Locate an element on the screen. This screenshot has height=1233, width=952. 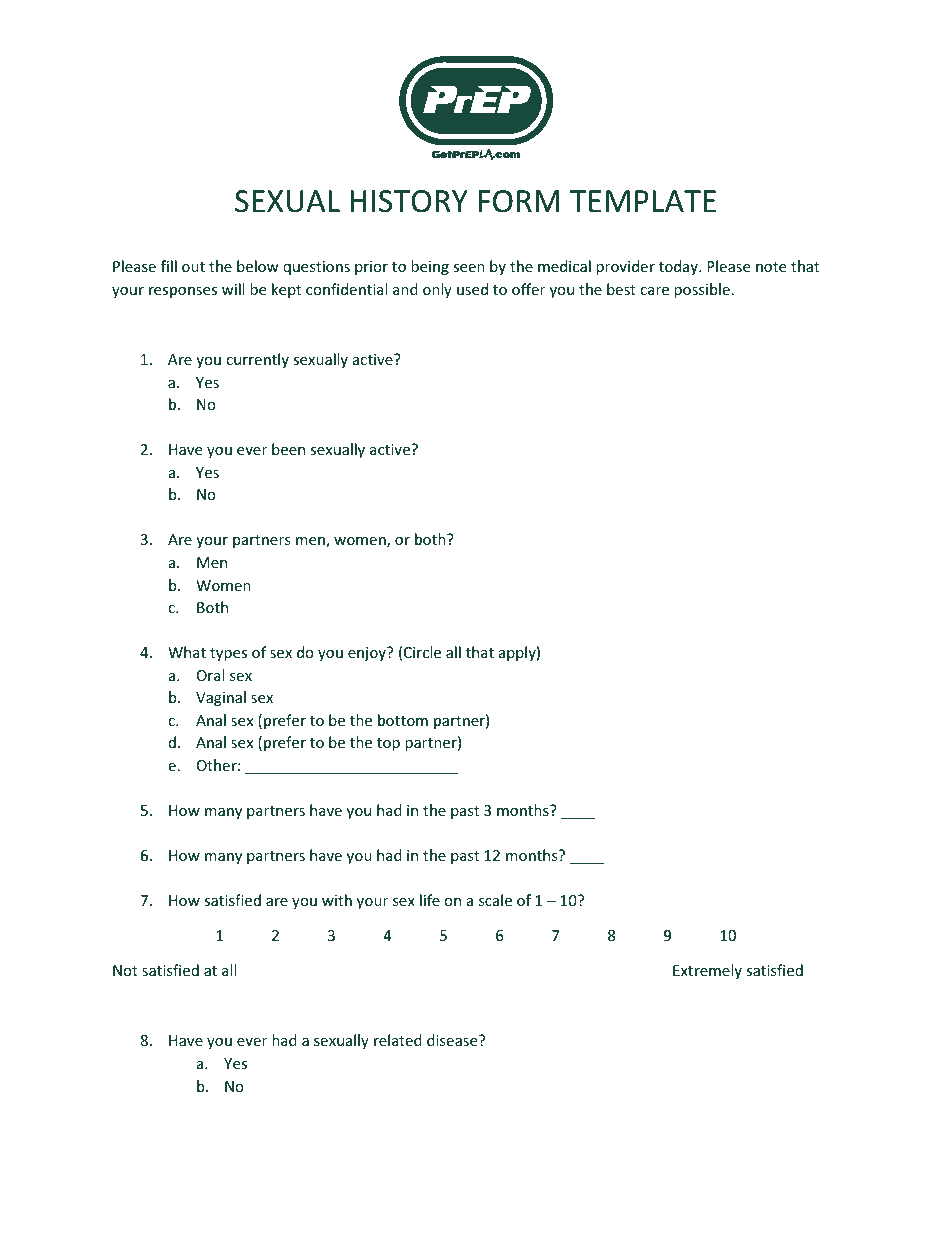
bottom is located at coordinates (403, 720).
